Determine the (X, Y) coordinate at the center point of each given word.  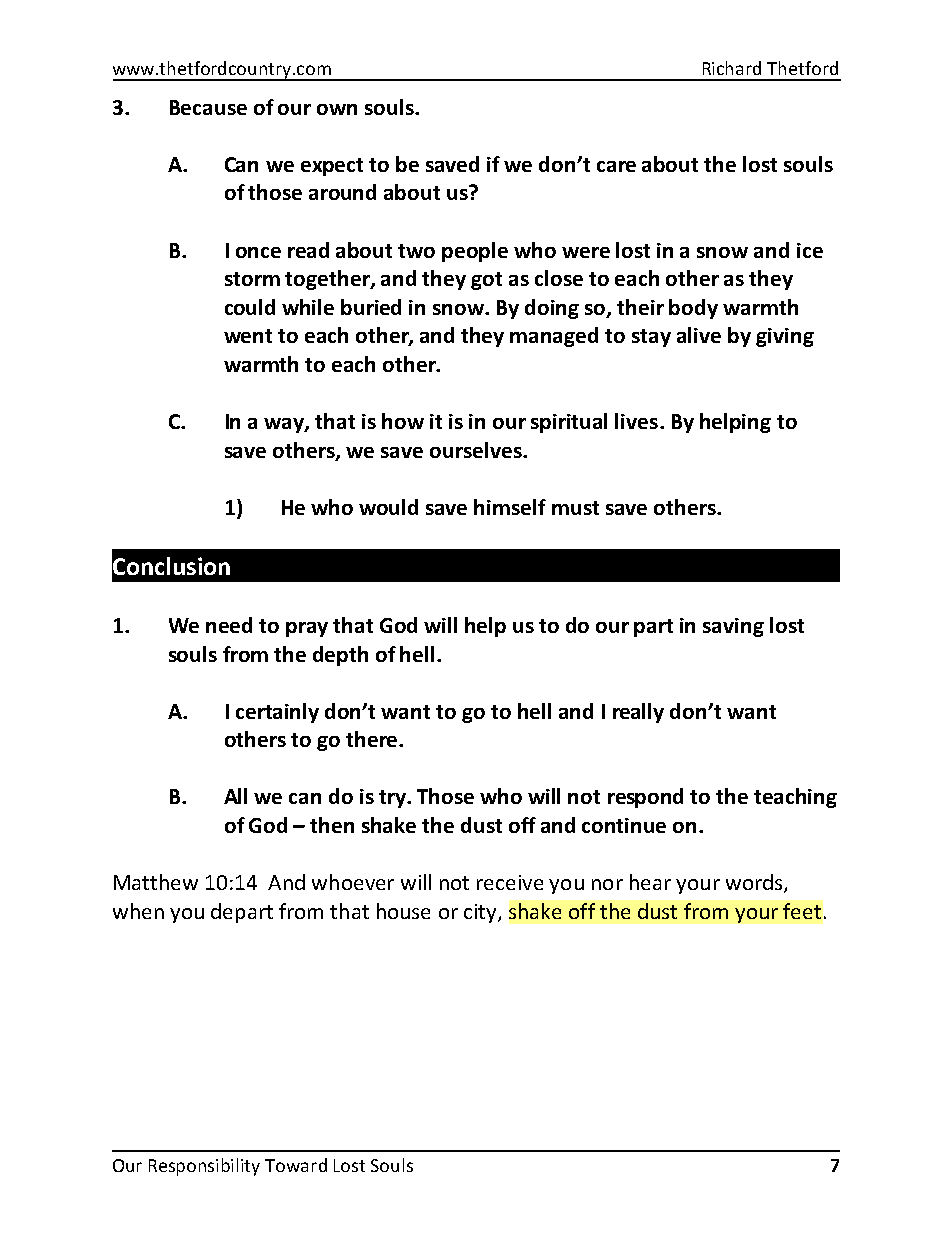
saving (733, 627)
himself (510, 507)
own (337, 109)
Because (208, 107)
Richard (732, 68)
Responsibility (204, 1167)
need (229, 625)
